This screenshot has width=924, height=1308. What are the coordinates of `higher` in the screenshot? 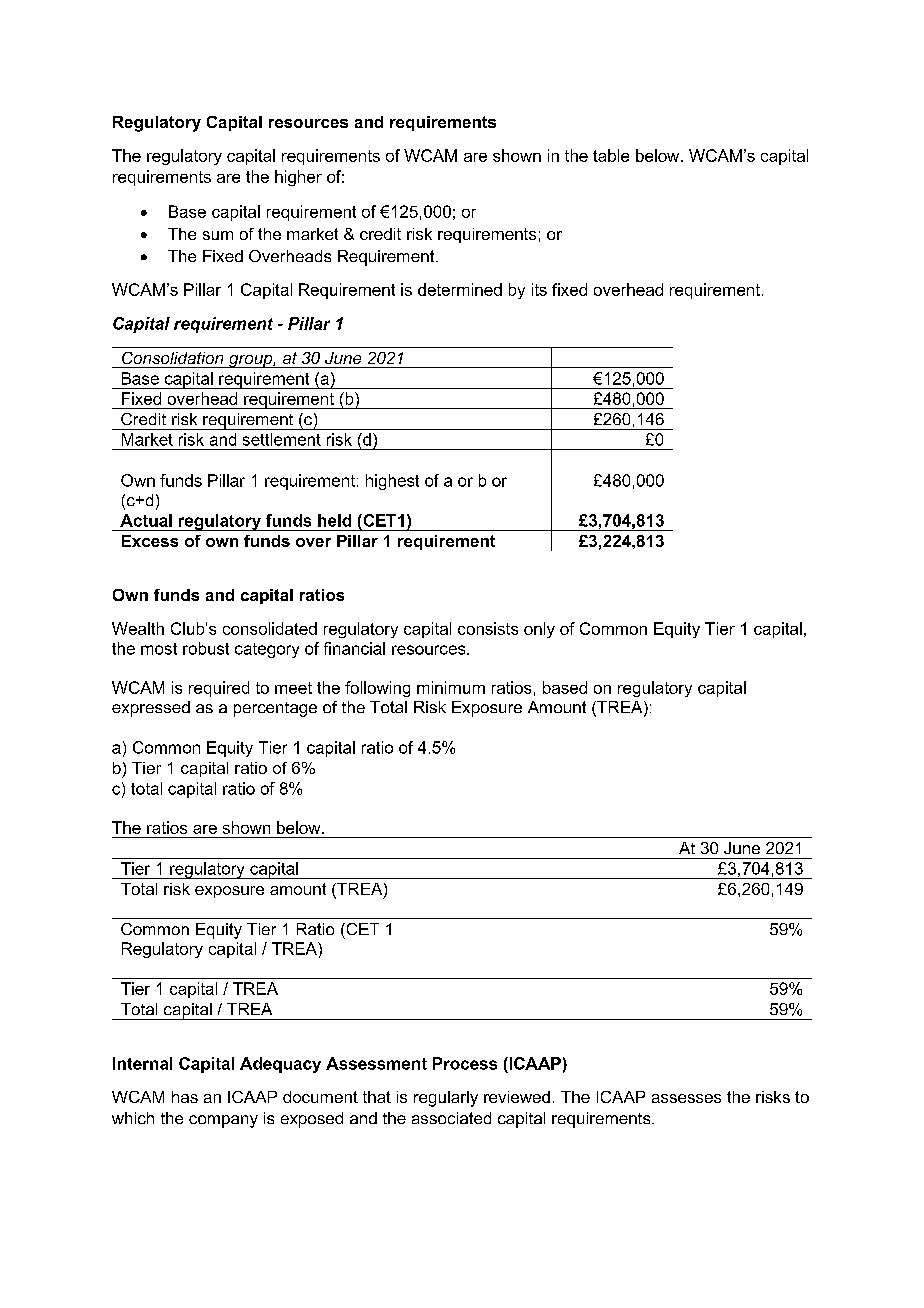 It's located at (298, 178).
